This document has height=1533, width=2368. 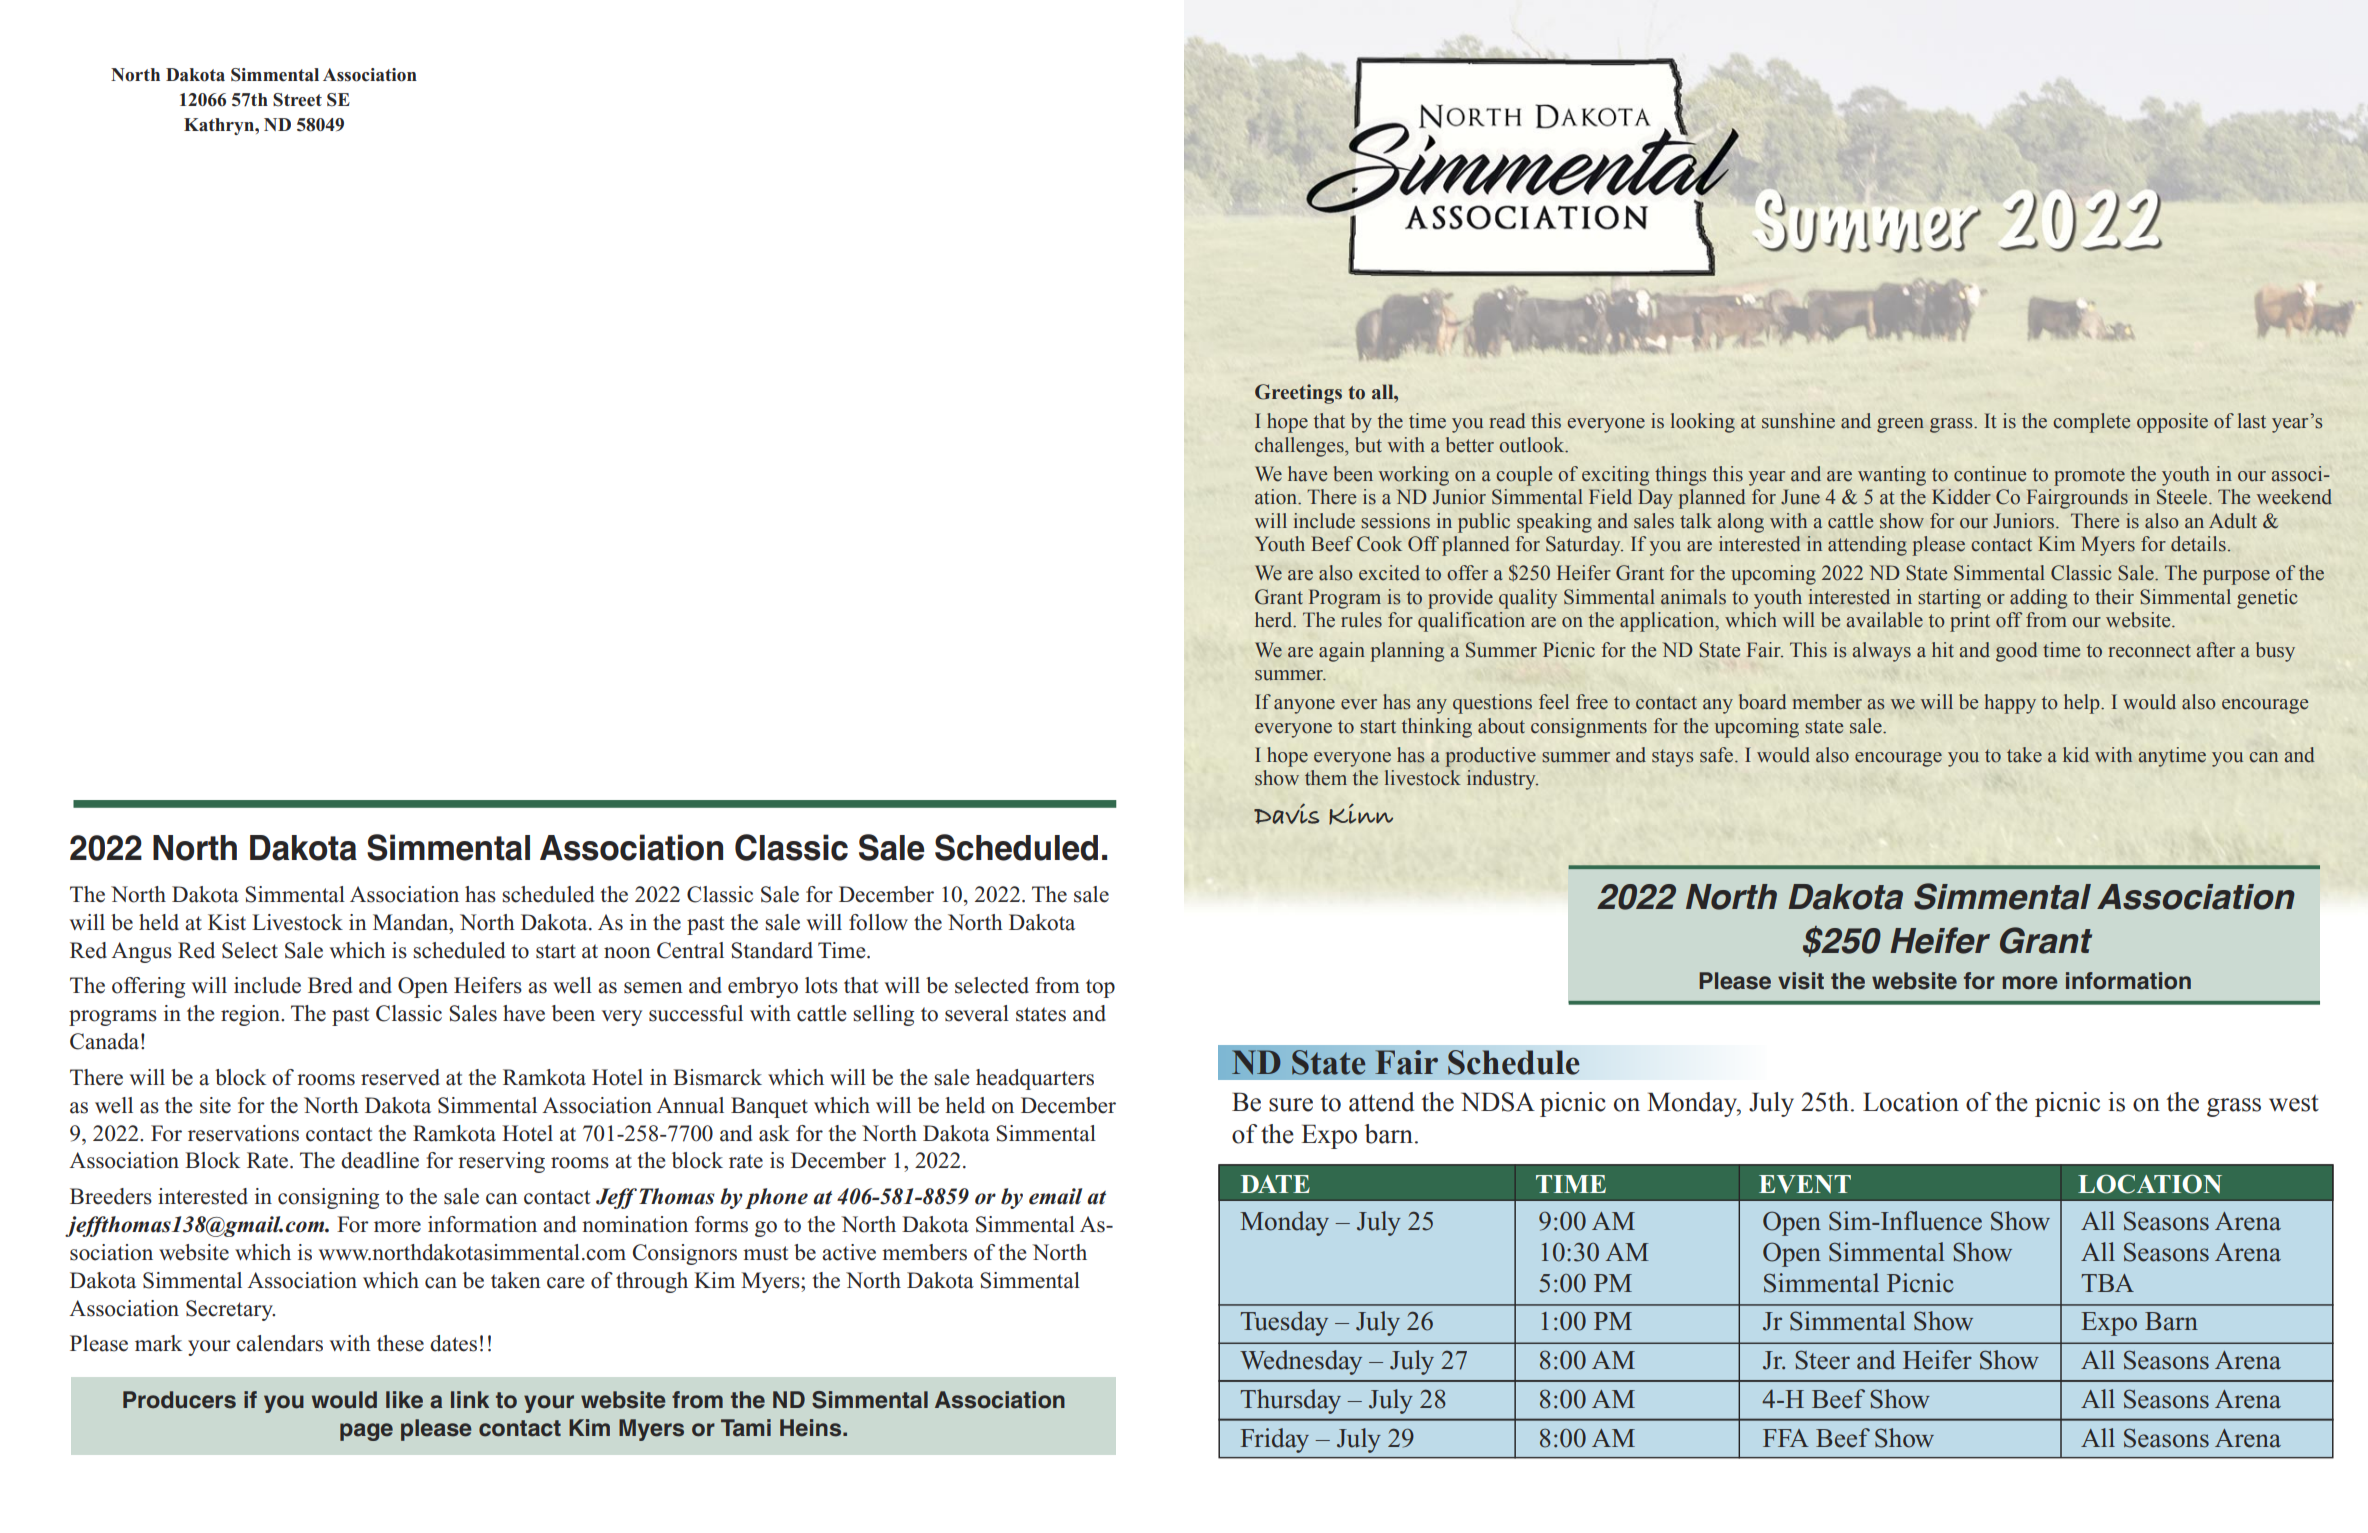 I want to click on them, so click(x=1326, y=778).
